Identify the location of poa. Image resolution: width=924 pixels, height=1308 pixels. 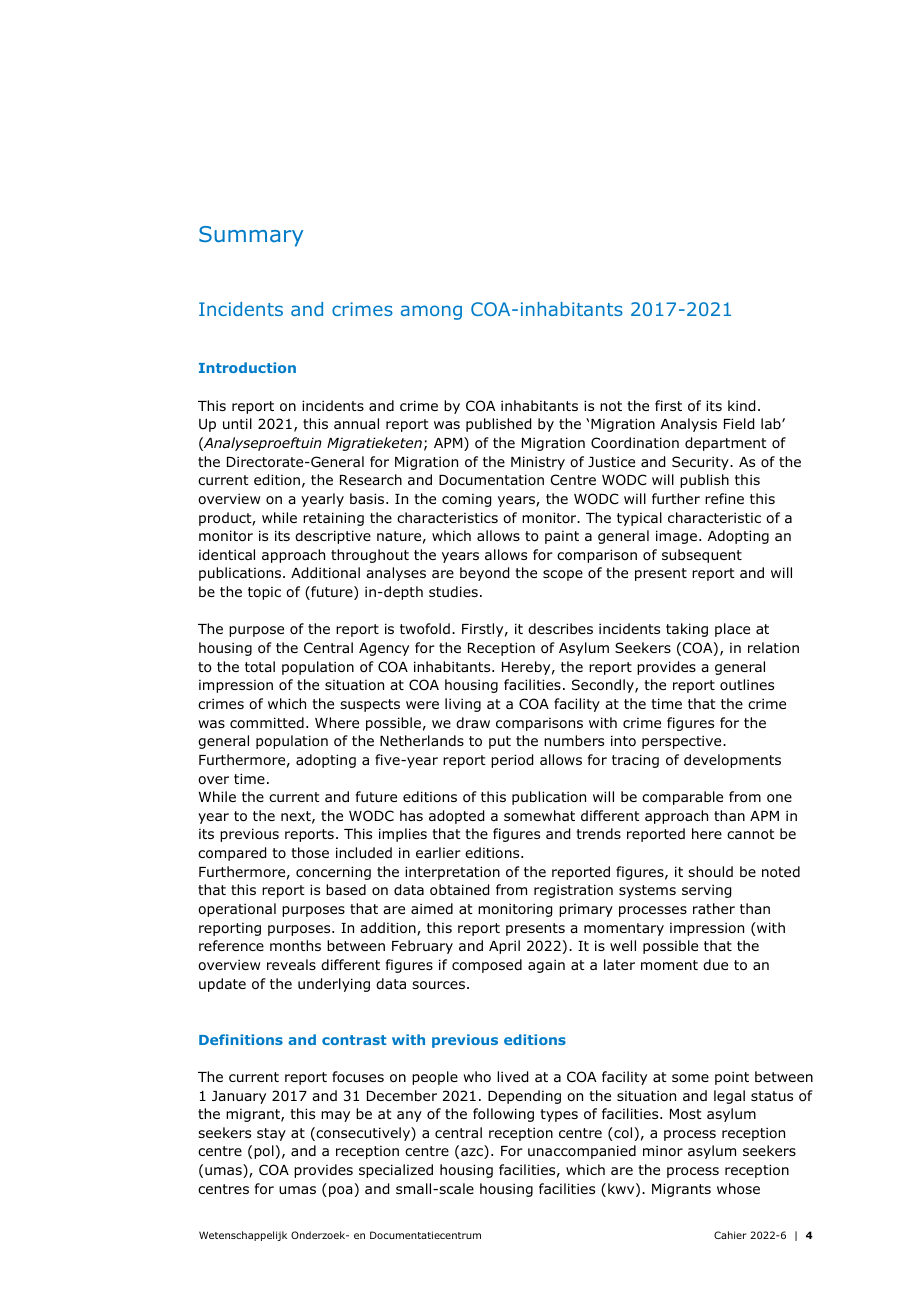
(340, 1191).
